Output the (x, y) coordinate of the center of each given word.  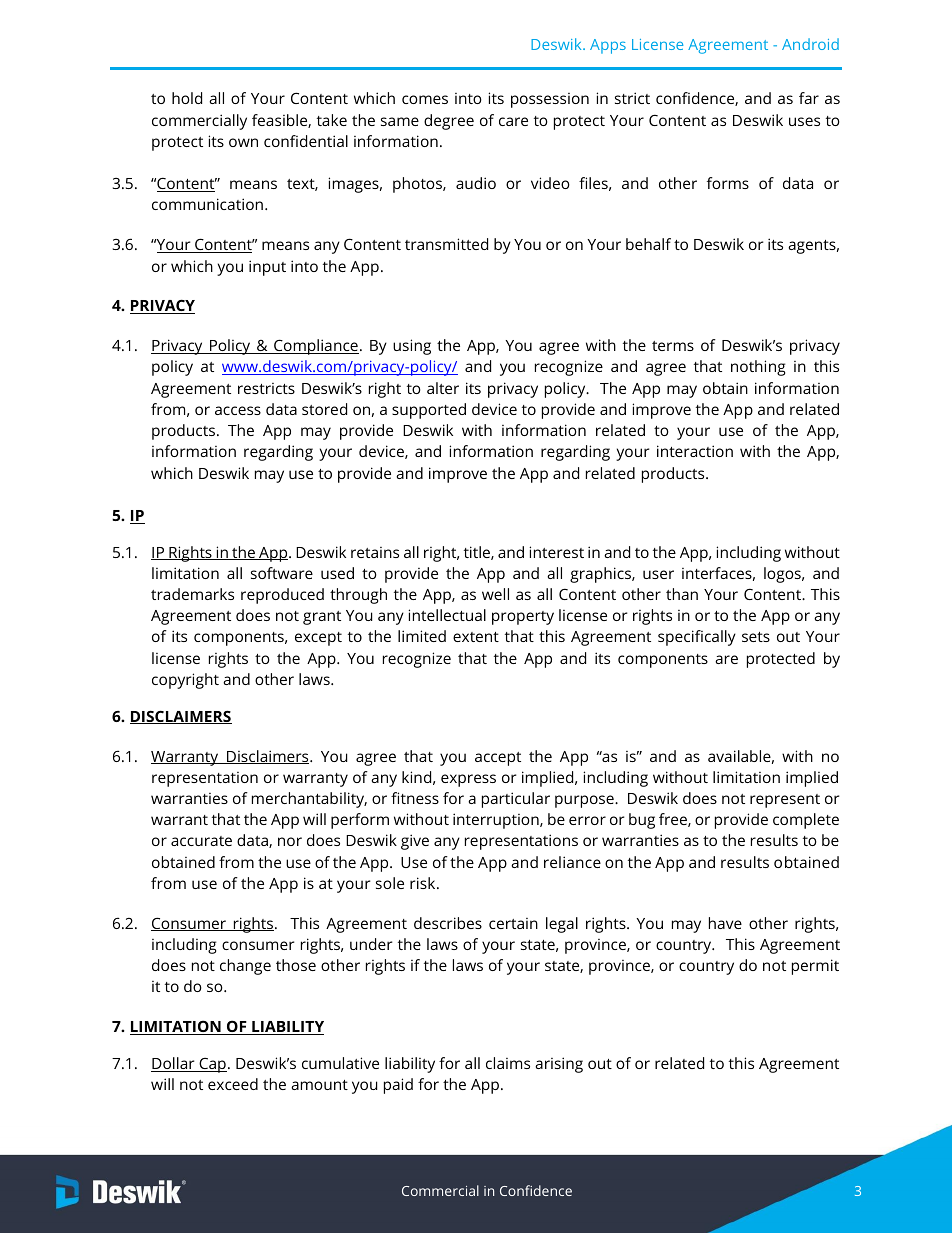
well (495, 594)
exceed (233, 1084)
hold (187, 98)
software (282, 573)
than (682, 594)
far (809, 98)
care (513, 121)
